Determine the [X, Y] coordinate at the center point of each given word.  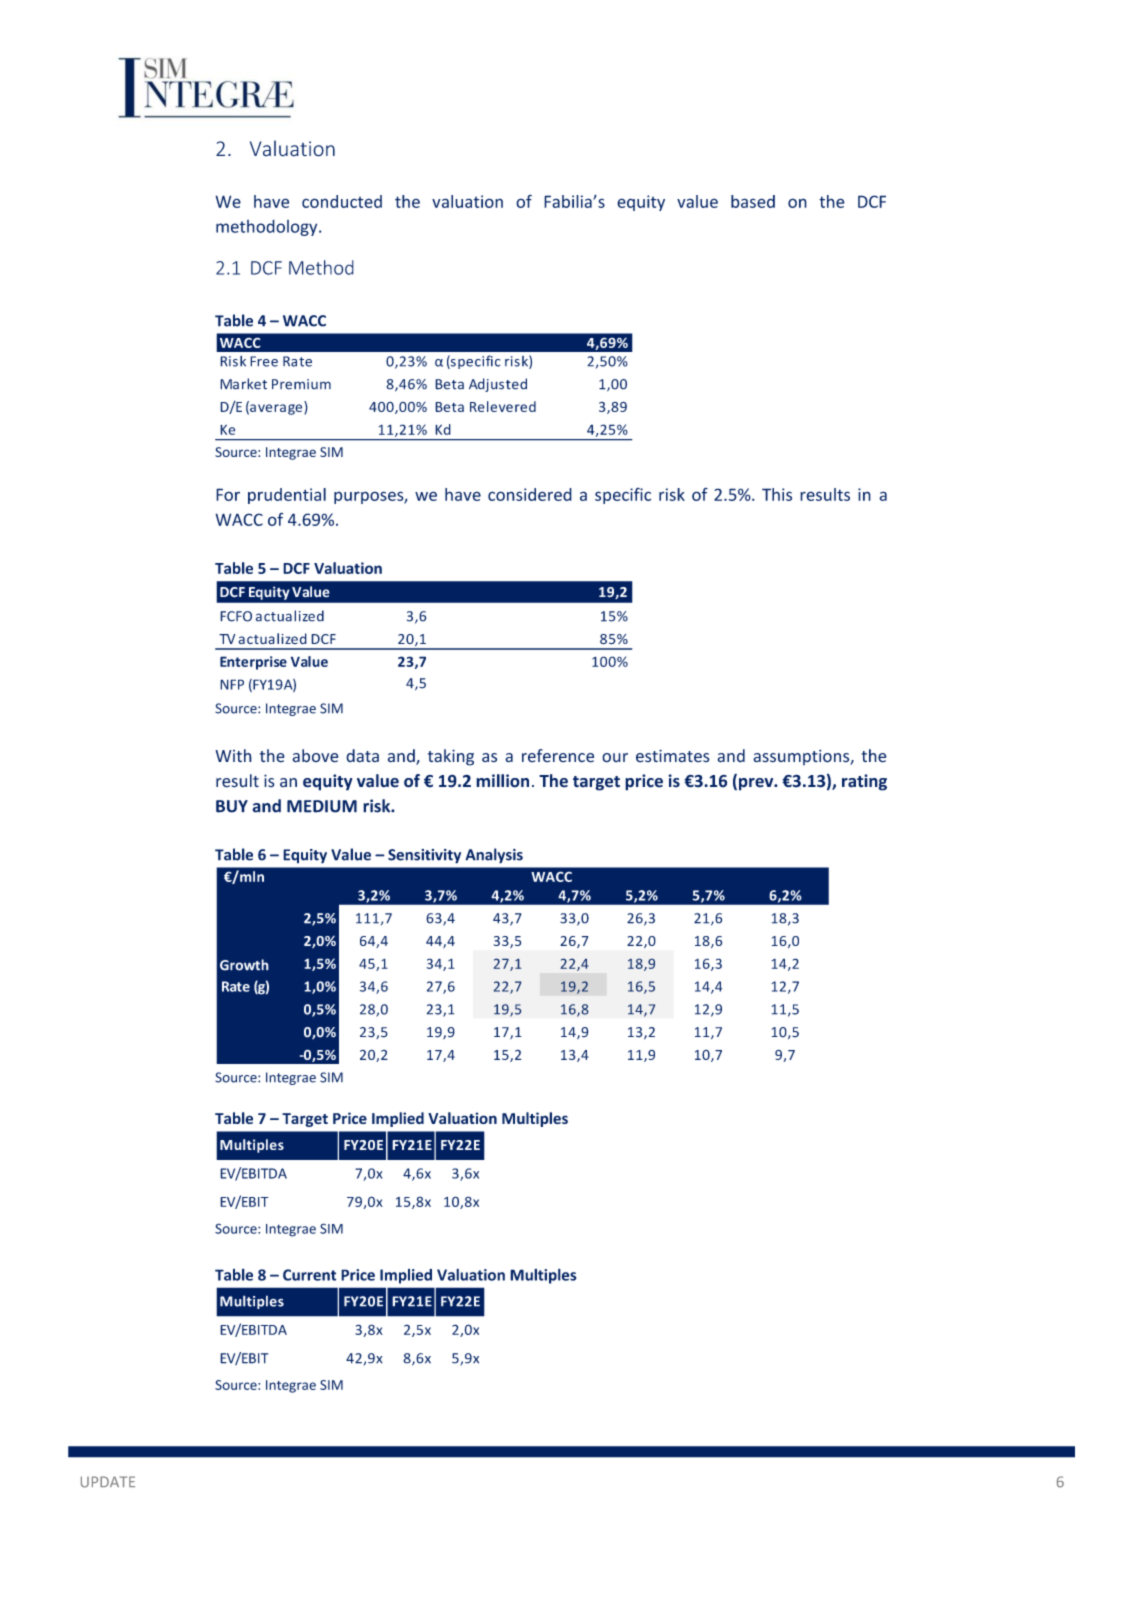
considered [530, 494]
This [777, 494]
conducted [342, 201]
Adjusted [498, 385]
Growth [244, 965]
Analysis [494, 856]
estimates [673, 756]
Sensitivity [424, 856]
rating [864, 782]
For [228, 494]
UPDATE [108, 1482]
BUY [232, 806]
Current [309, 1275]
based [753, 201]
